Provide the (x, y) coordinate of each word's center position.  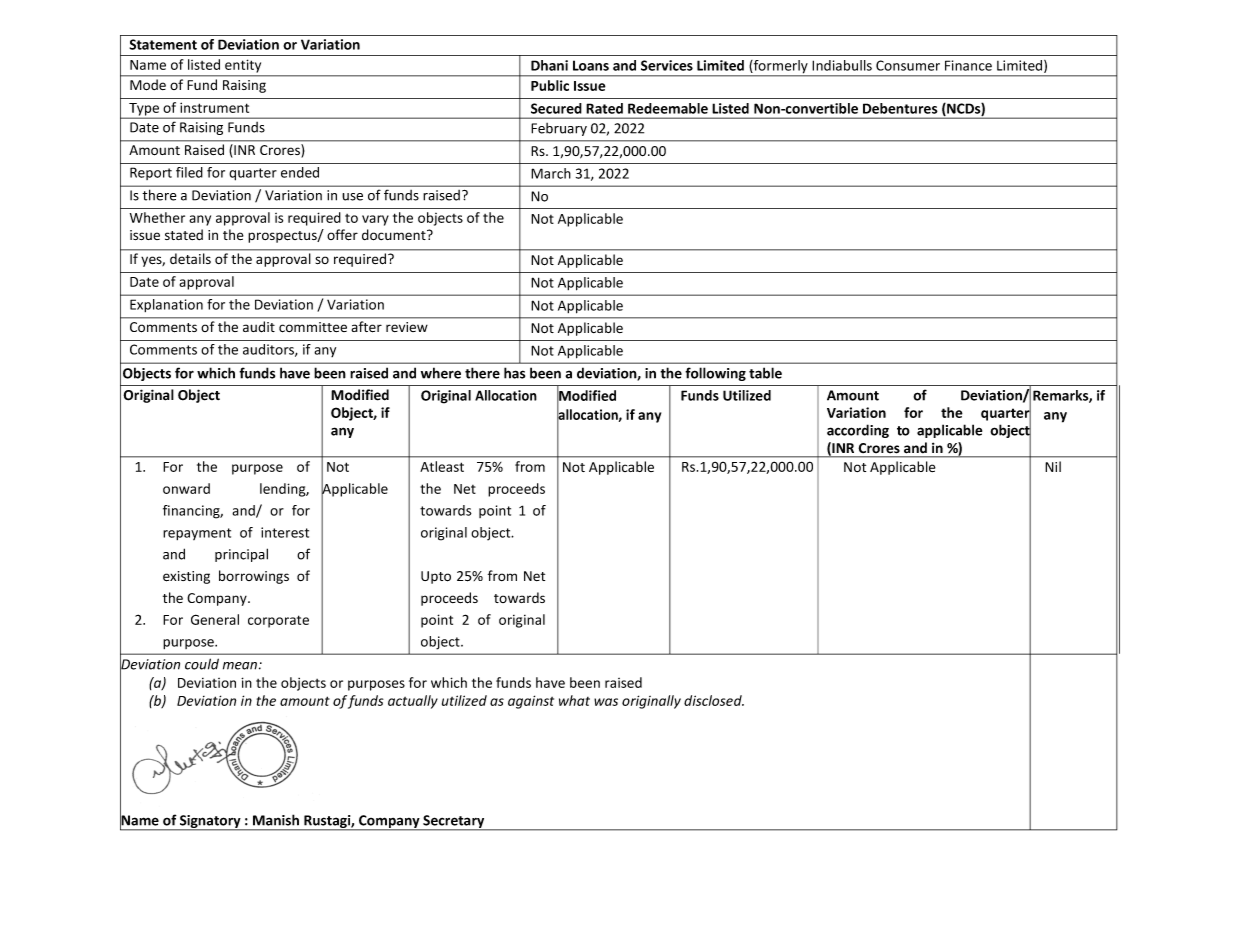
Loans (591, 65)
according (858, 431)
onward (186, 488)
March (551, 173)
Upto (436, 577)
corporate (278, 621)
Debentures (900, 108)
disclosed (714, 700)
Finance (968, 65)
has (514, 373)
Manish (276, 820)
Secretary (454, 823)
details (190, 258)
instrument (214, 107)
